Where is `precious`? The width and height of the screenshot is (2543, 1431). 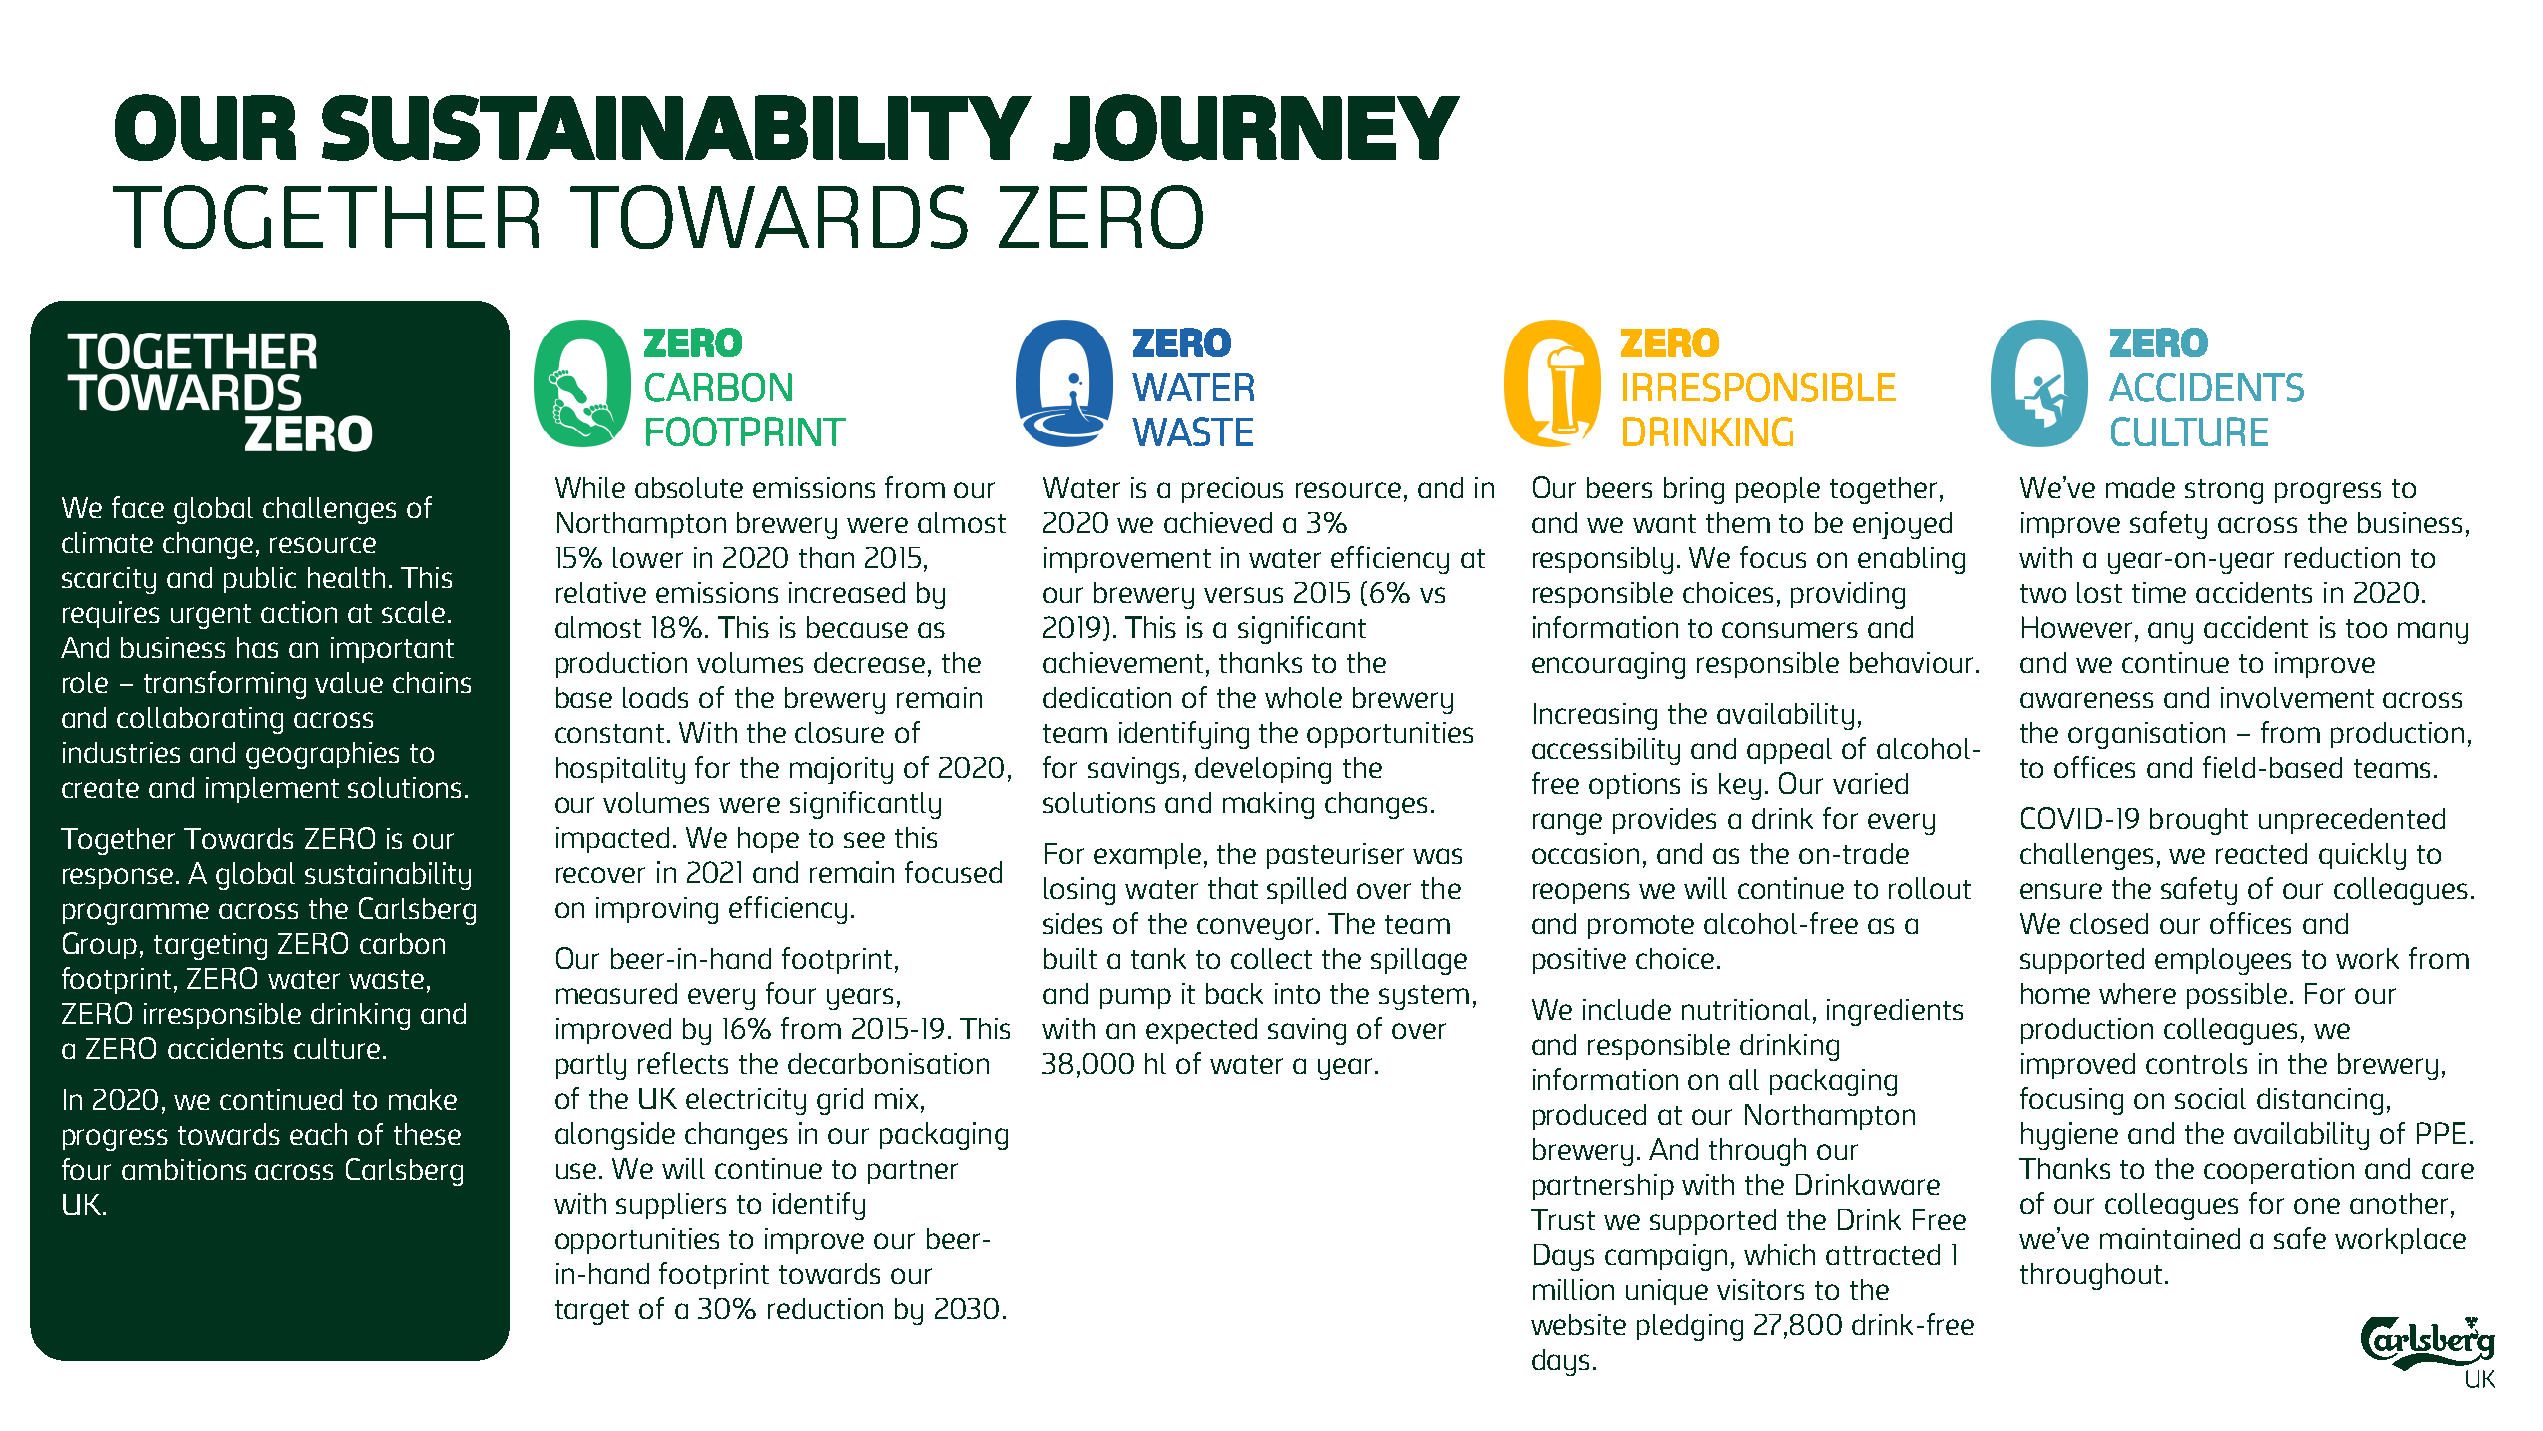 precious is located at coordinates (1232, 490).
